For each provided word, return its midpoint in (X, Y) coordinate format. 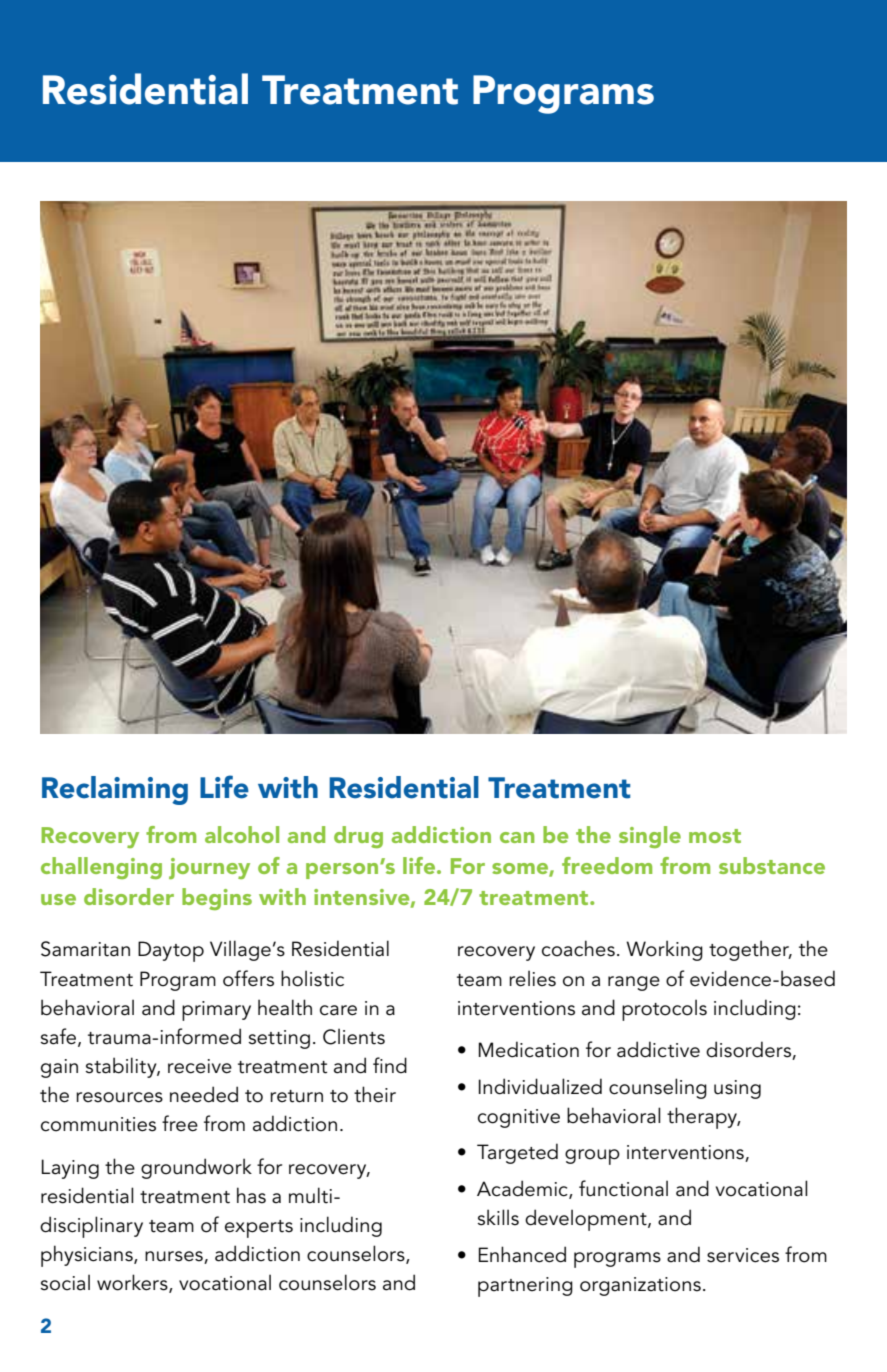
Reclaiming (115, 790)
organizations (640, 1286)
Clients (354, 1036)
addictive (658, 1049)
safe (59, 1037)
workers (133, 1283)
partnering (525, 1287)
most (715, 836)
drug (358, 837)
